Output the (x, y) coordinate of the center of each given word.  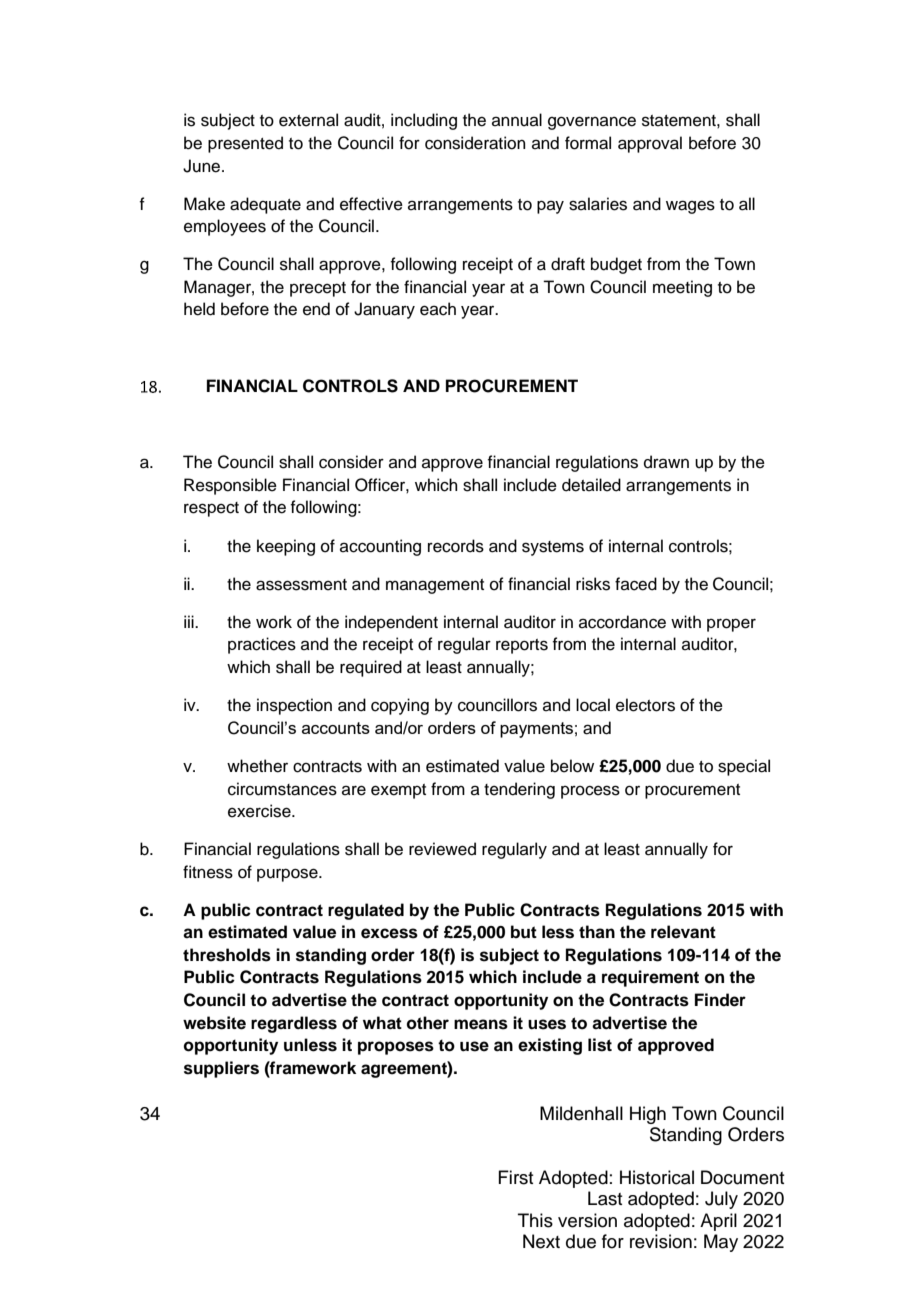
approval (650, 144)
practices (262, 645)
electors (645, 705)
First (515, 1177)
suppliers (221, 1069)
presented (245, 144)
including (424, 121)
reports (522, 646)
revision (661, 1241)
